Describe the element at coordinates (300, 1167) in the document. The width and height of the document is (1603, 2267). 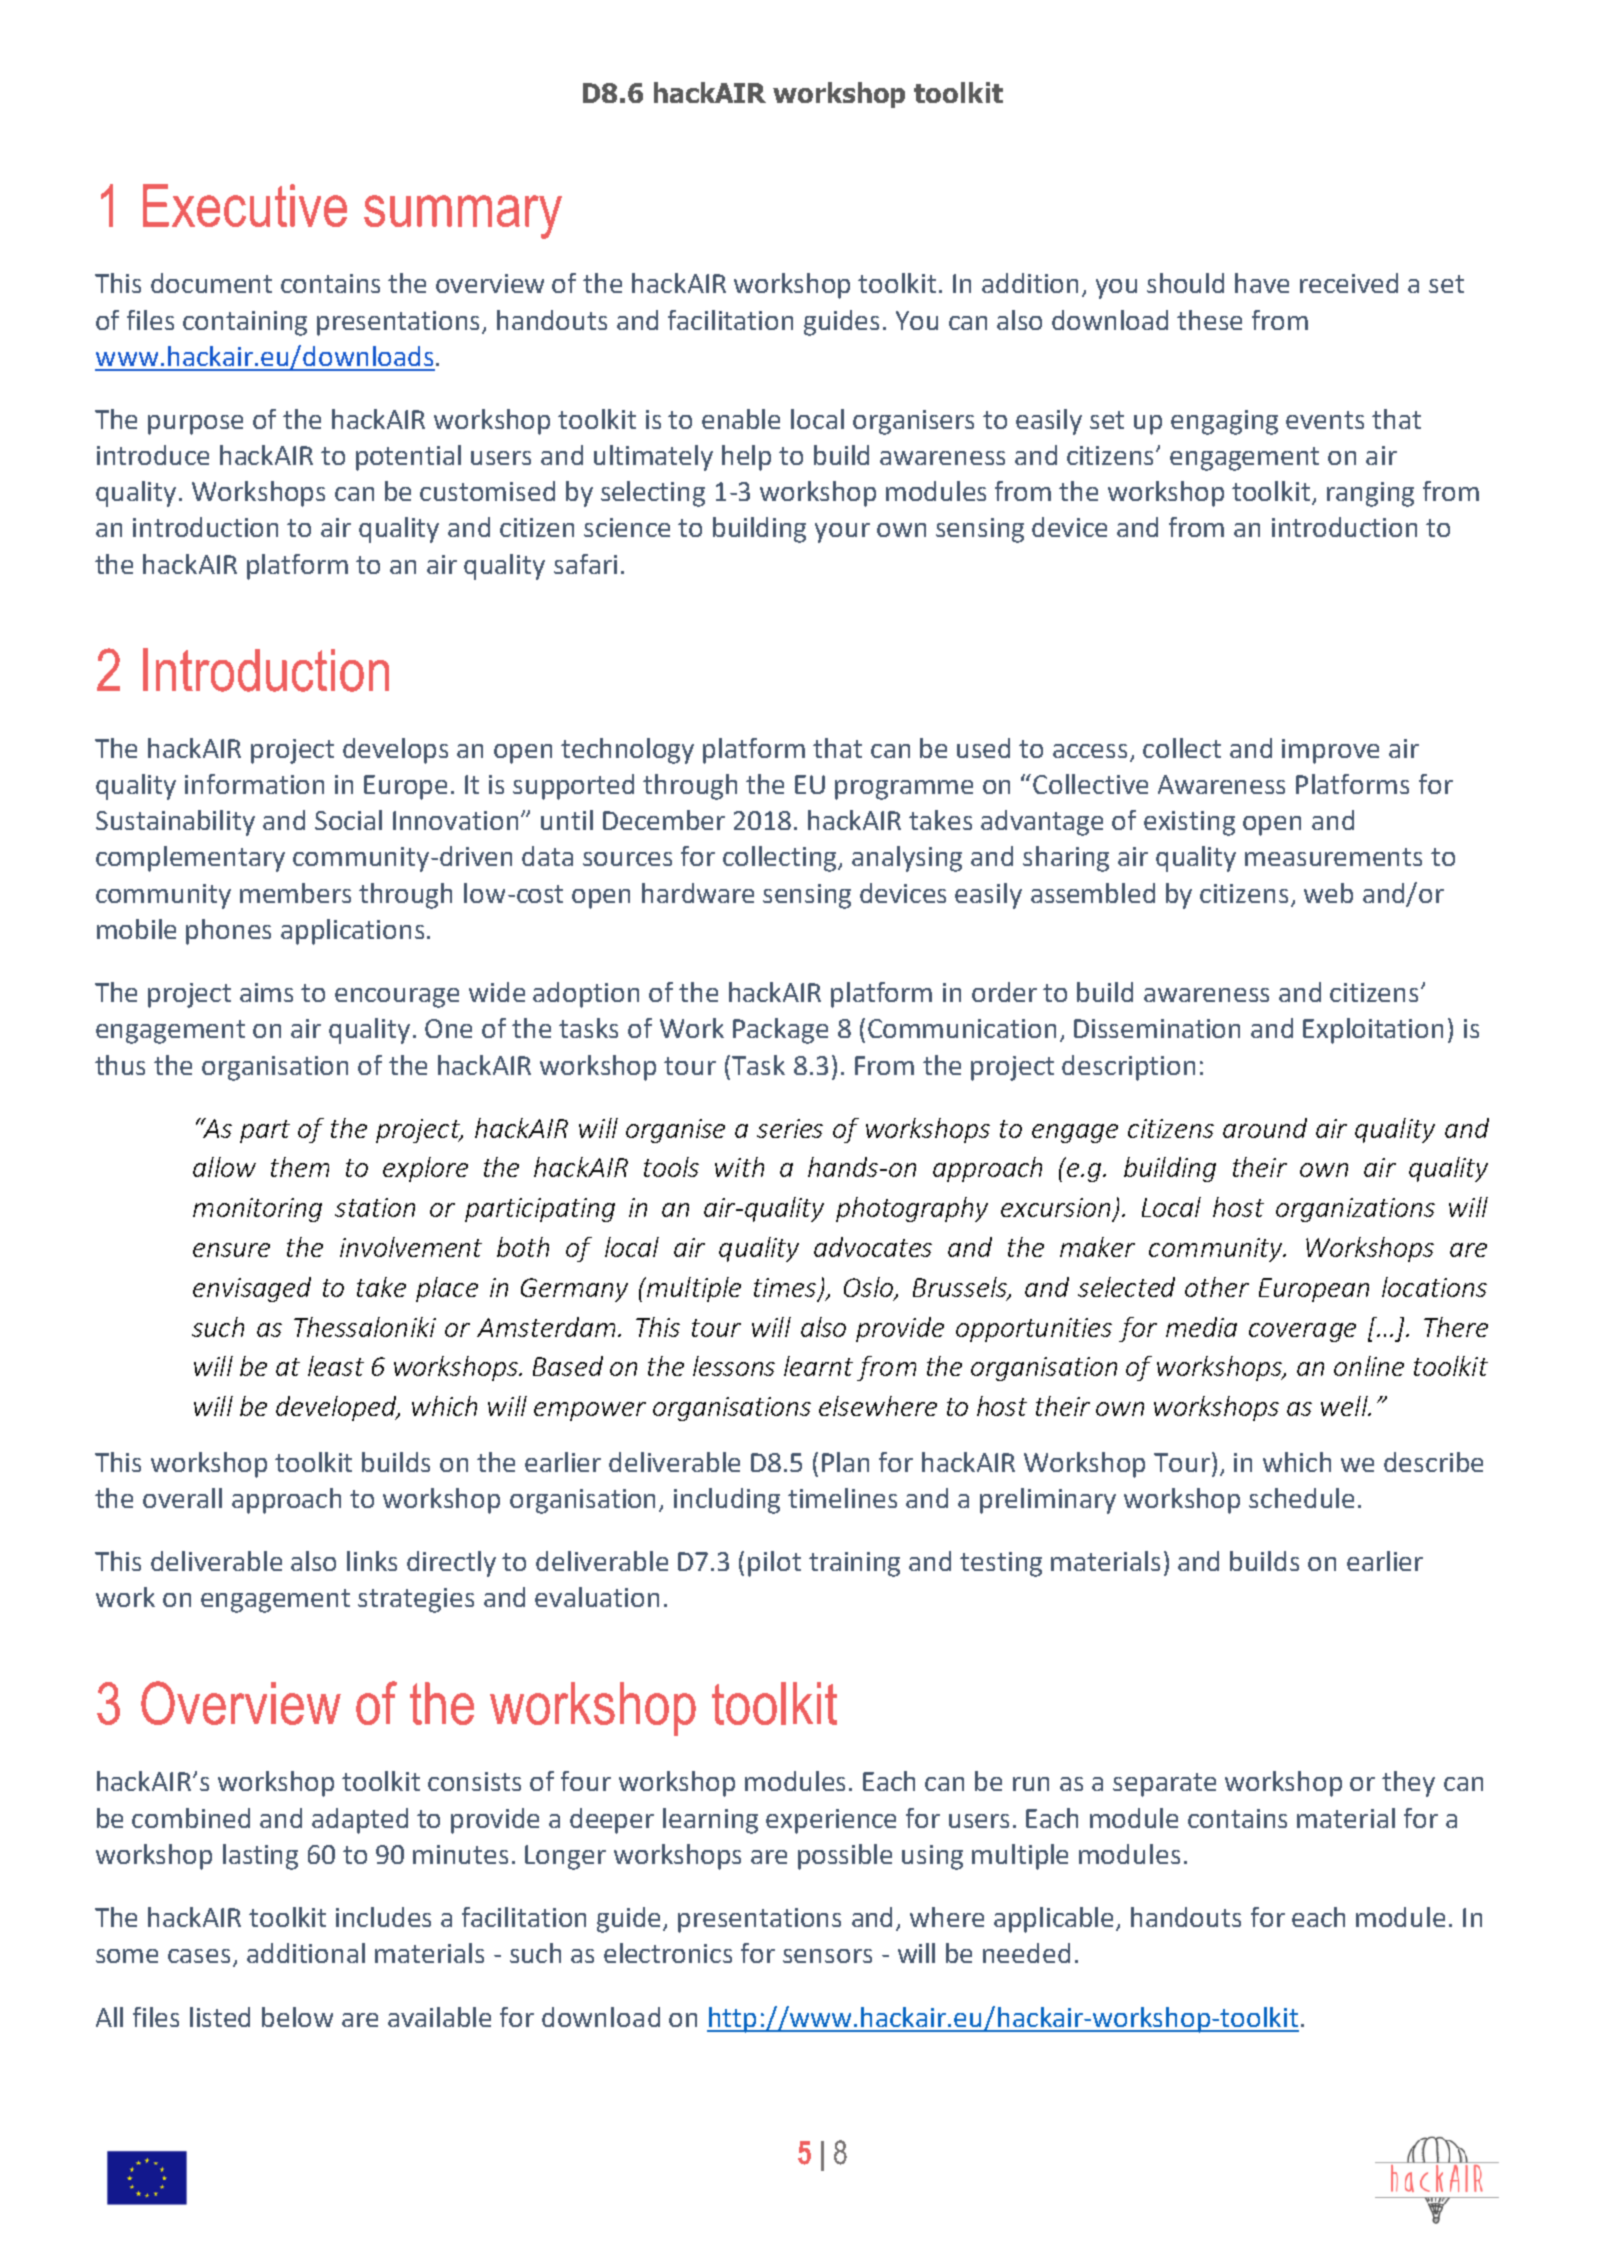
I see `them` at that location.
